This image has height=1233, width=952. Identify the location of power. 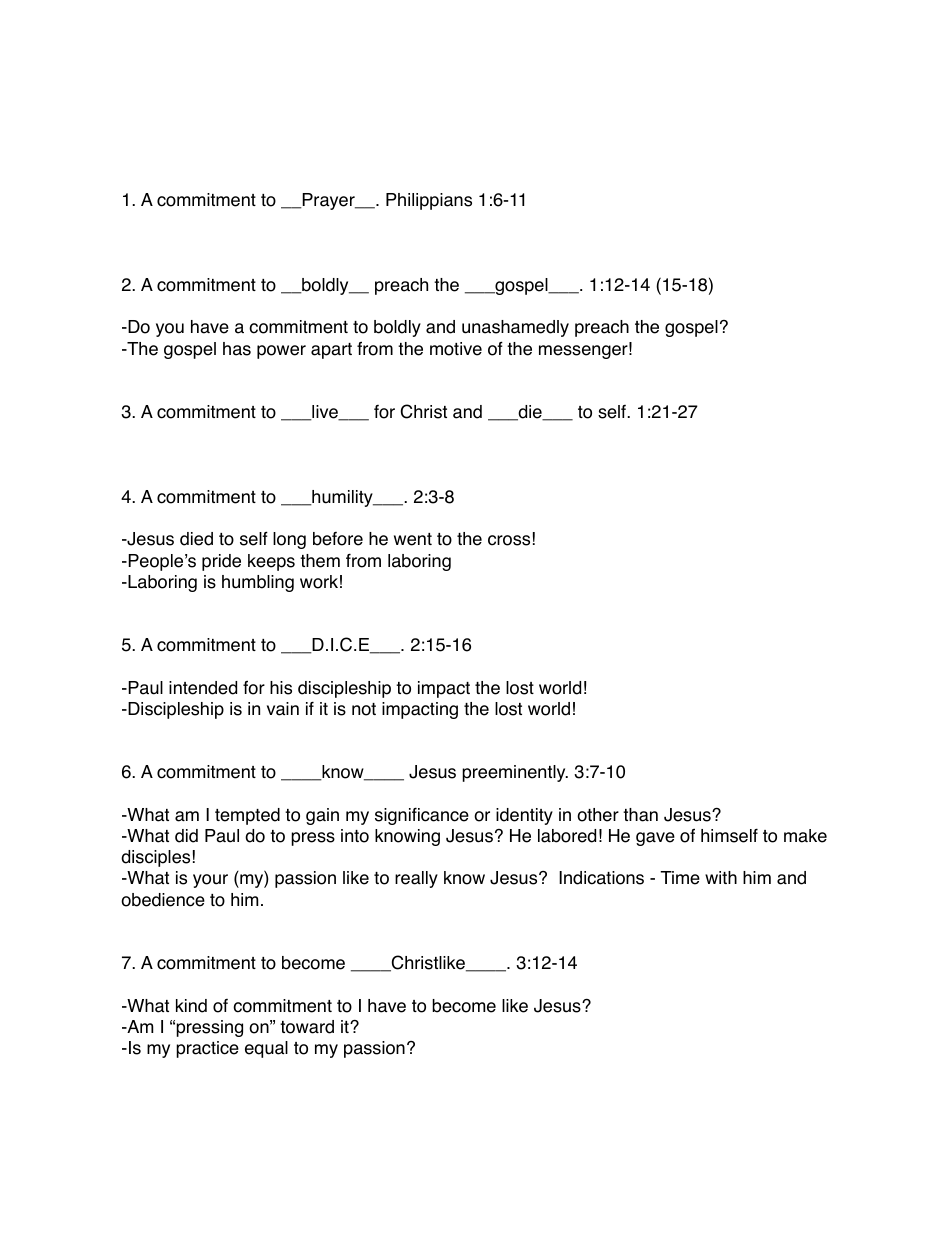
(281, 352).
